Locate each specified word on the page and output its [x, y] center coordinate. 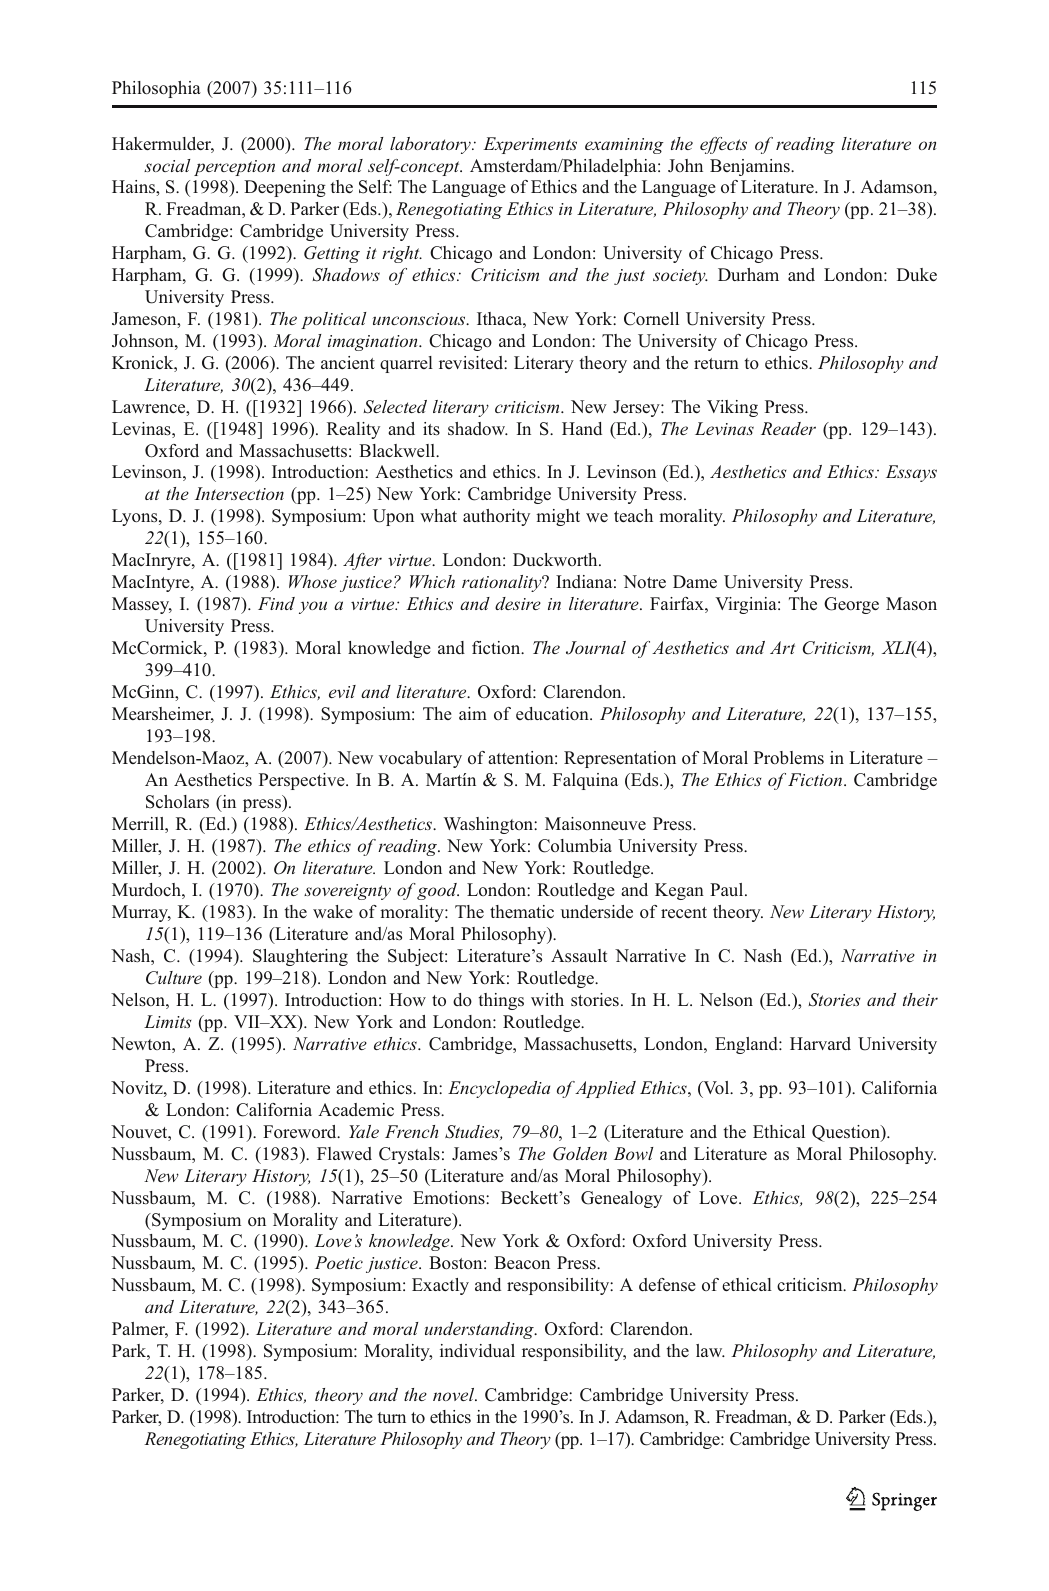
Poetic [339, 1262]
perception [234, 168]
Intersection [239, 493]
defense [667, 1284]
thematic [522, 911]
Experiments [530, 145]
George [851, 605]
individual [477, 1350]
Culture [174, 978]
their [920, 999]
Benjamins [751, 167]
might [558, 517]
